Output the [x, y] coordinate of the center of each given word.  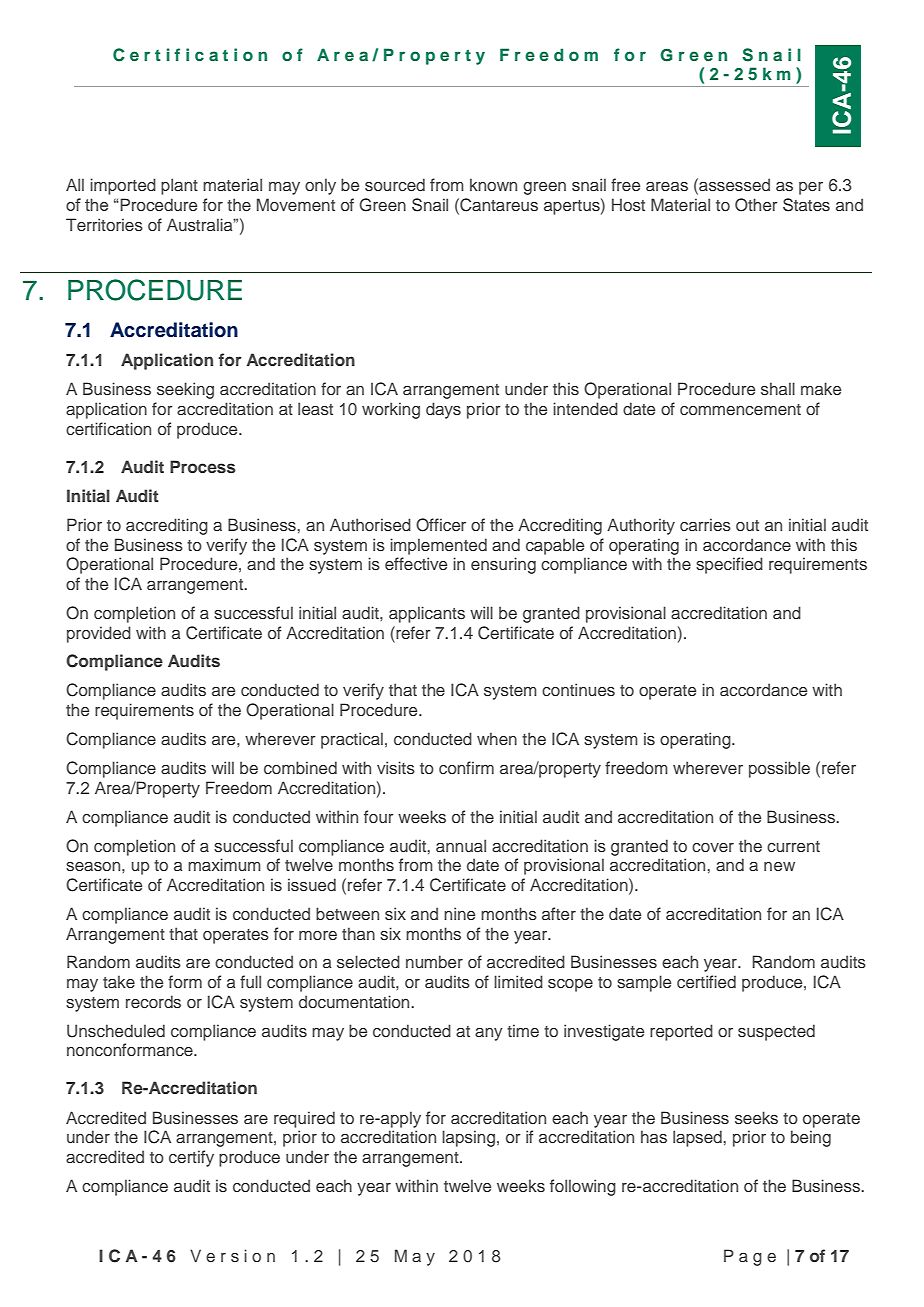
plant [179, 186]
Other [756, 205]
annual [461, 845]
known [493, 184]
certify [191, 1158]
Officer [441, 525]
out [747, 525]
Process [203, 466]
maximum [224, 864]
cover [713, 847]
